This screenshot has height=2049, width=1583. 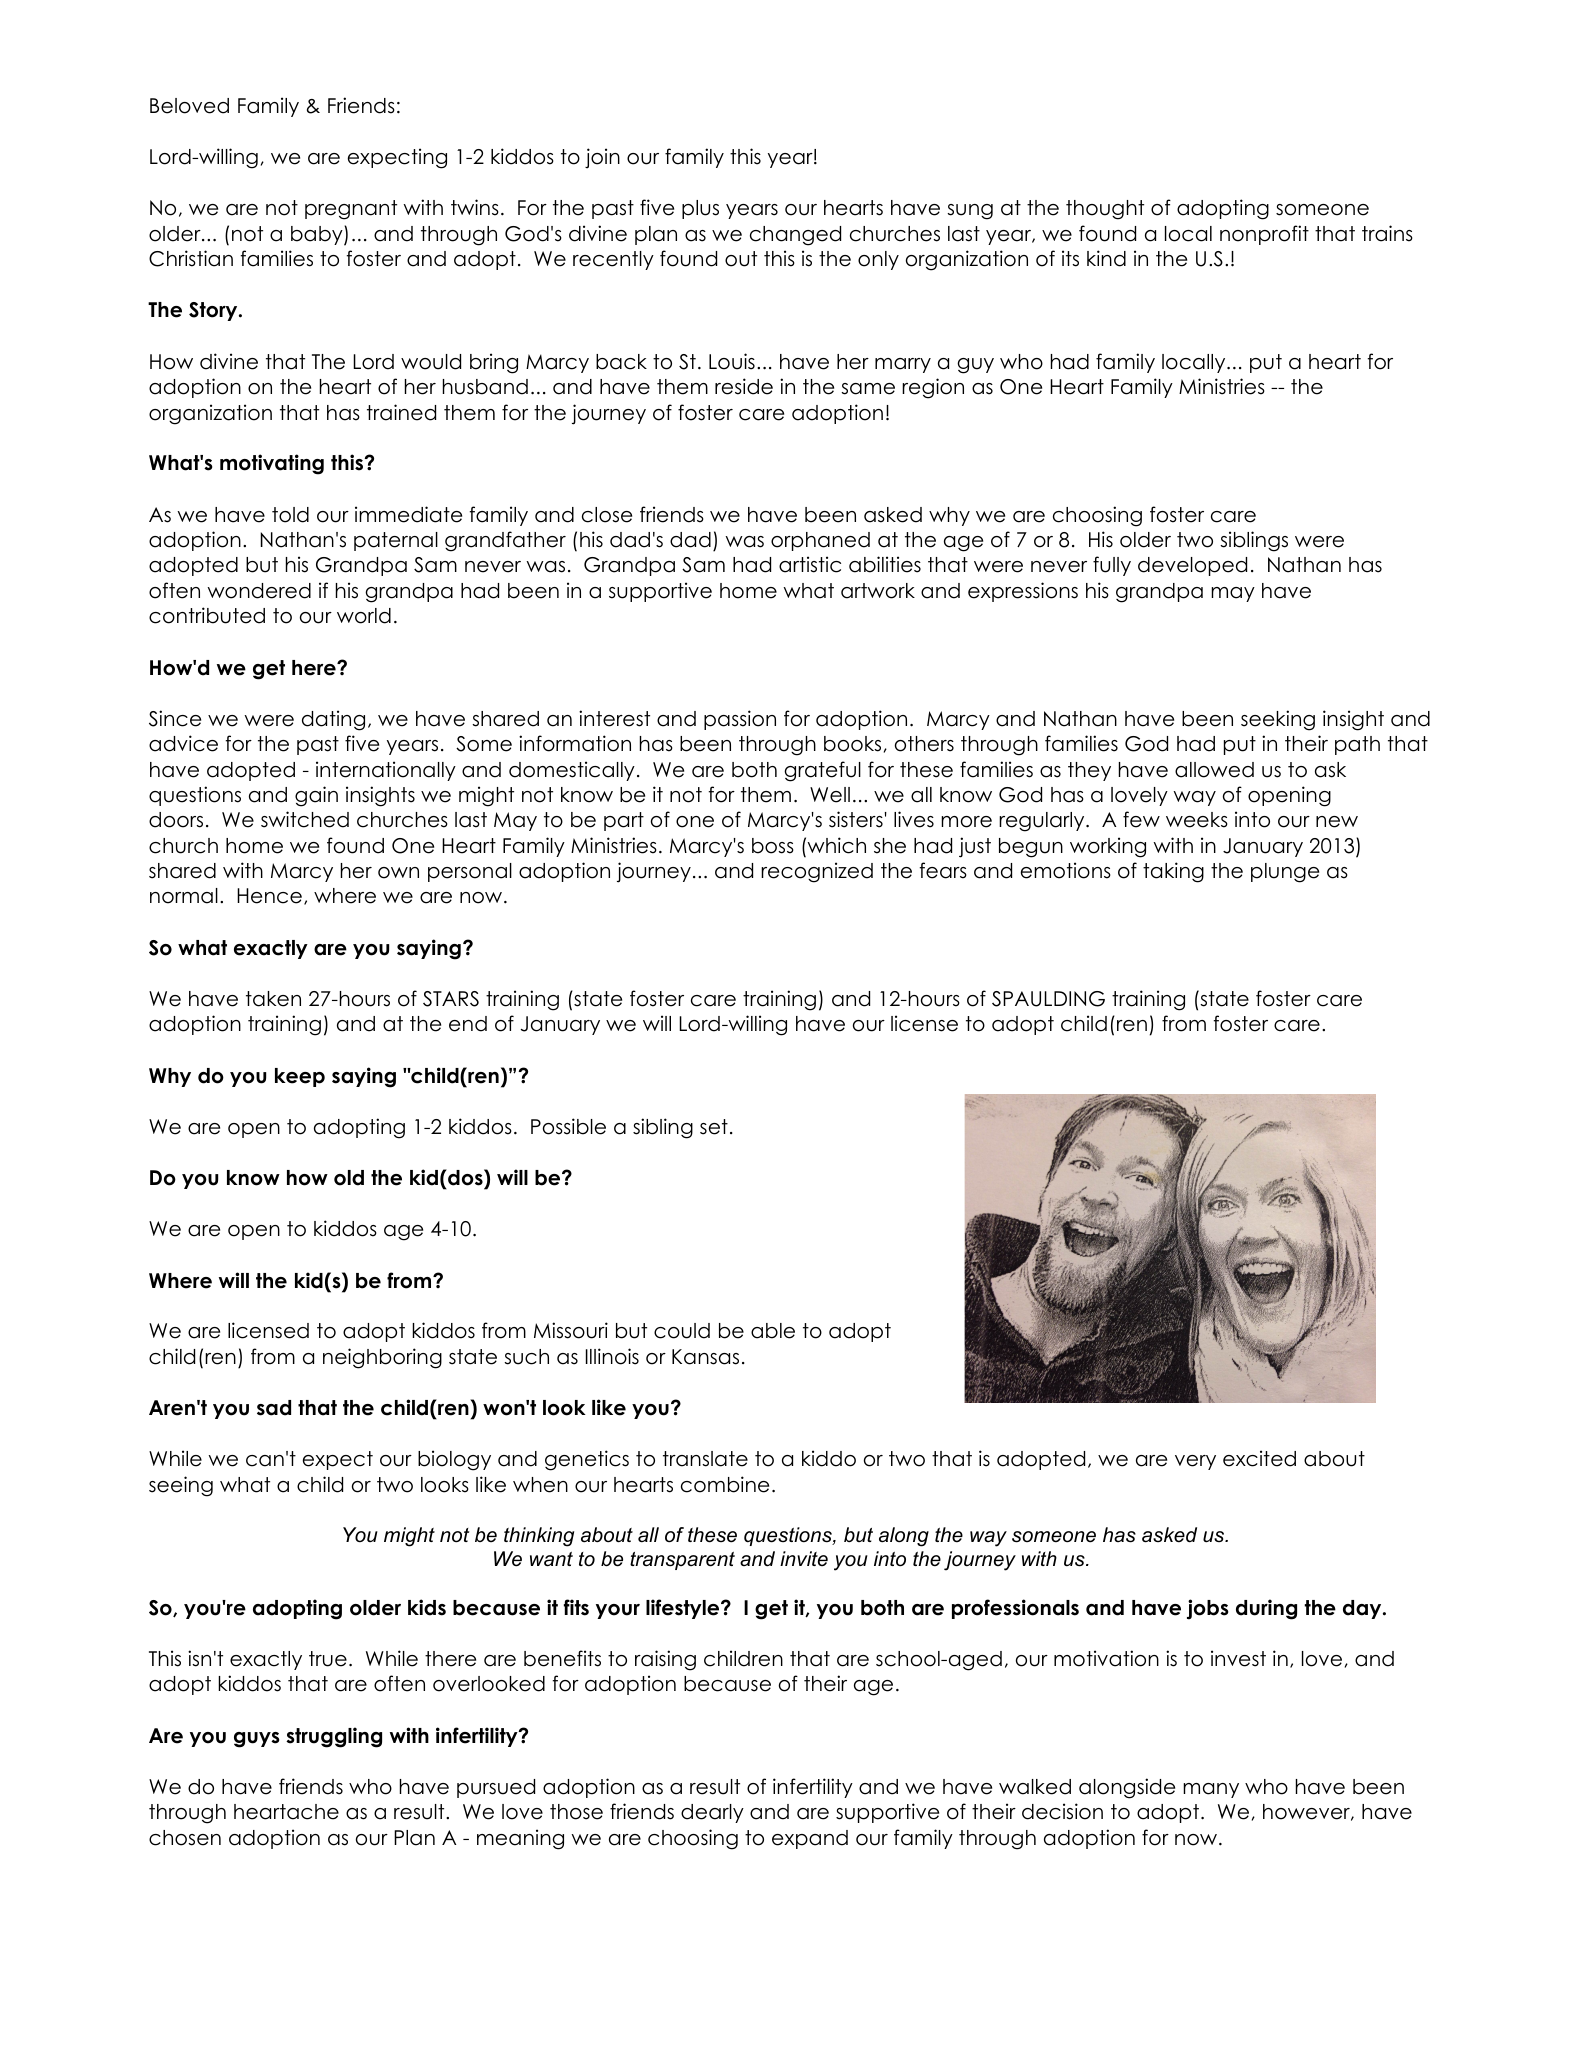 I want to click on plunge, so click(x=1285, y=873).
